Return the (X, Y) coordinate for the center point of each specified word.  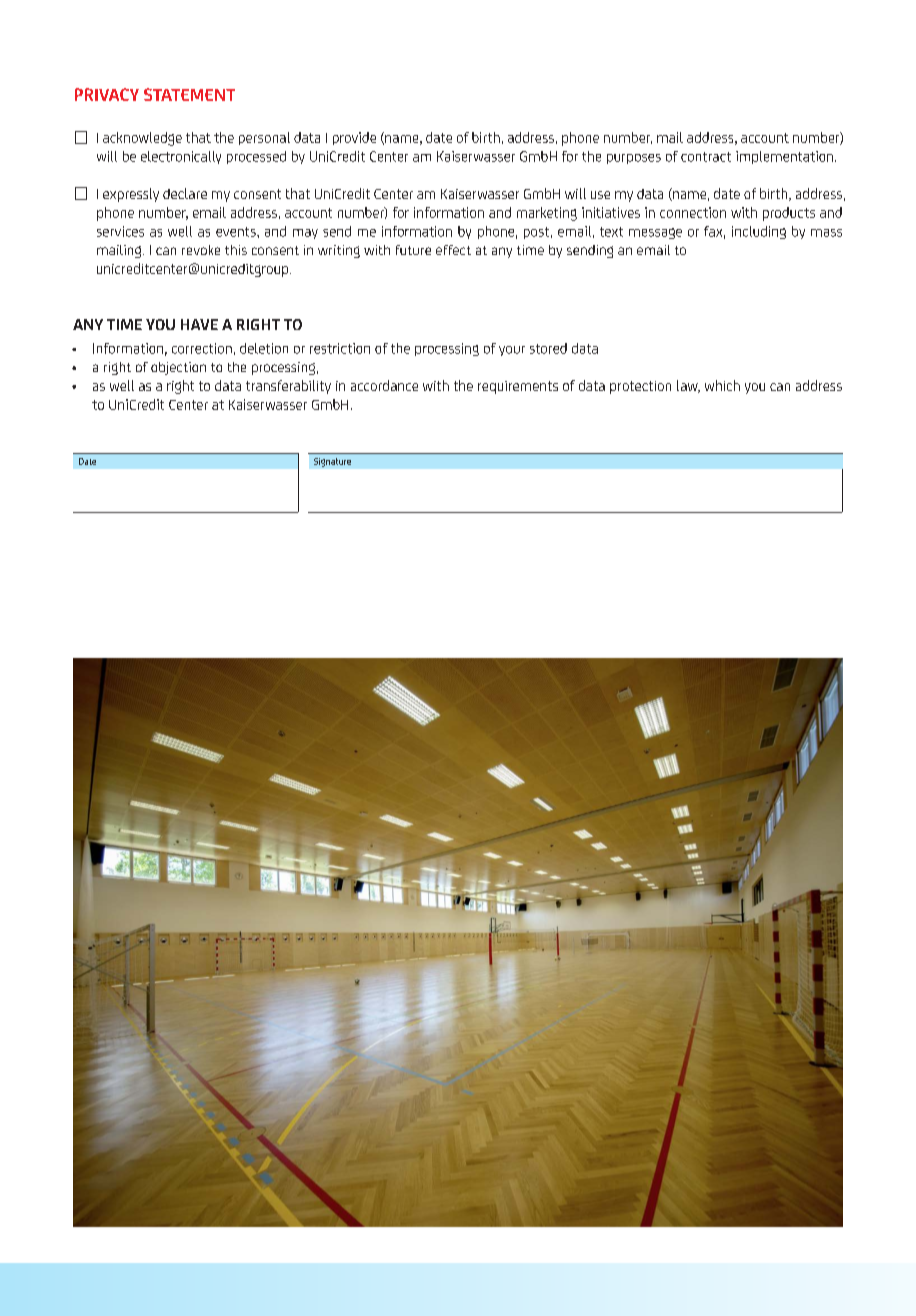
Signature (332, 462)
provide (354, 138)
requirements (518, 387)
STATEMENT (189, 94)
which (722, 385)
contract (706, 157)
